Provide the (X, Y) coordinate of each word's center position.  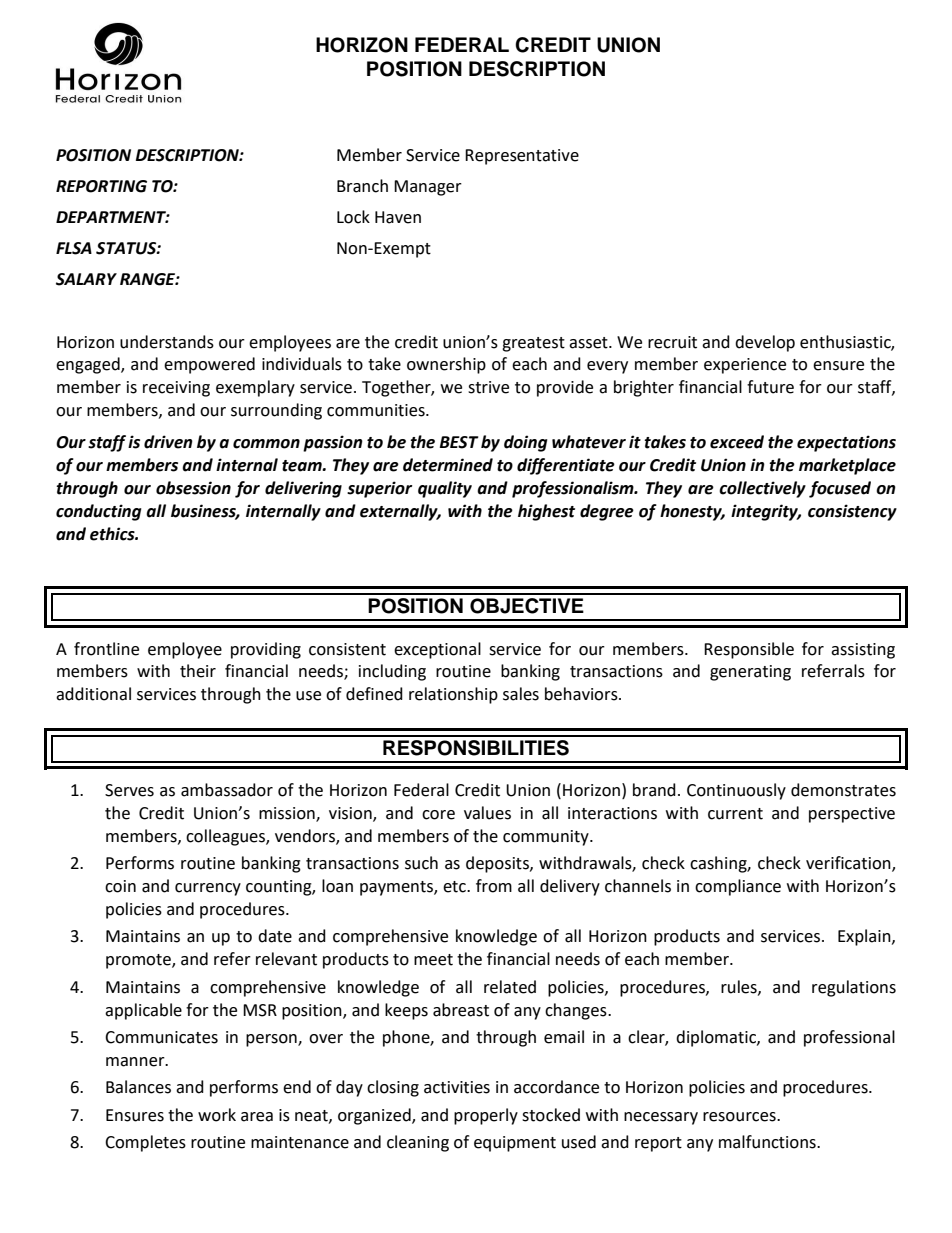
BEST (459, 442)
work (217, 1115)
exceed (737, 442)
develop (765, 343)
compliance (738, 887)
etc (455, 887)
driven (168, 442)
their (198, 671)
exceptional (437, 650)
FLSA (74, 248)
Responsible (749, 650)
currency (208, 889)
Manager (428, 188)
